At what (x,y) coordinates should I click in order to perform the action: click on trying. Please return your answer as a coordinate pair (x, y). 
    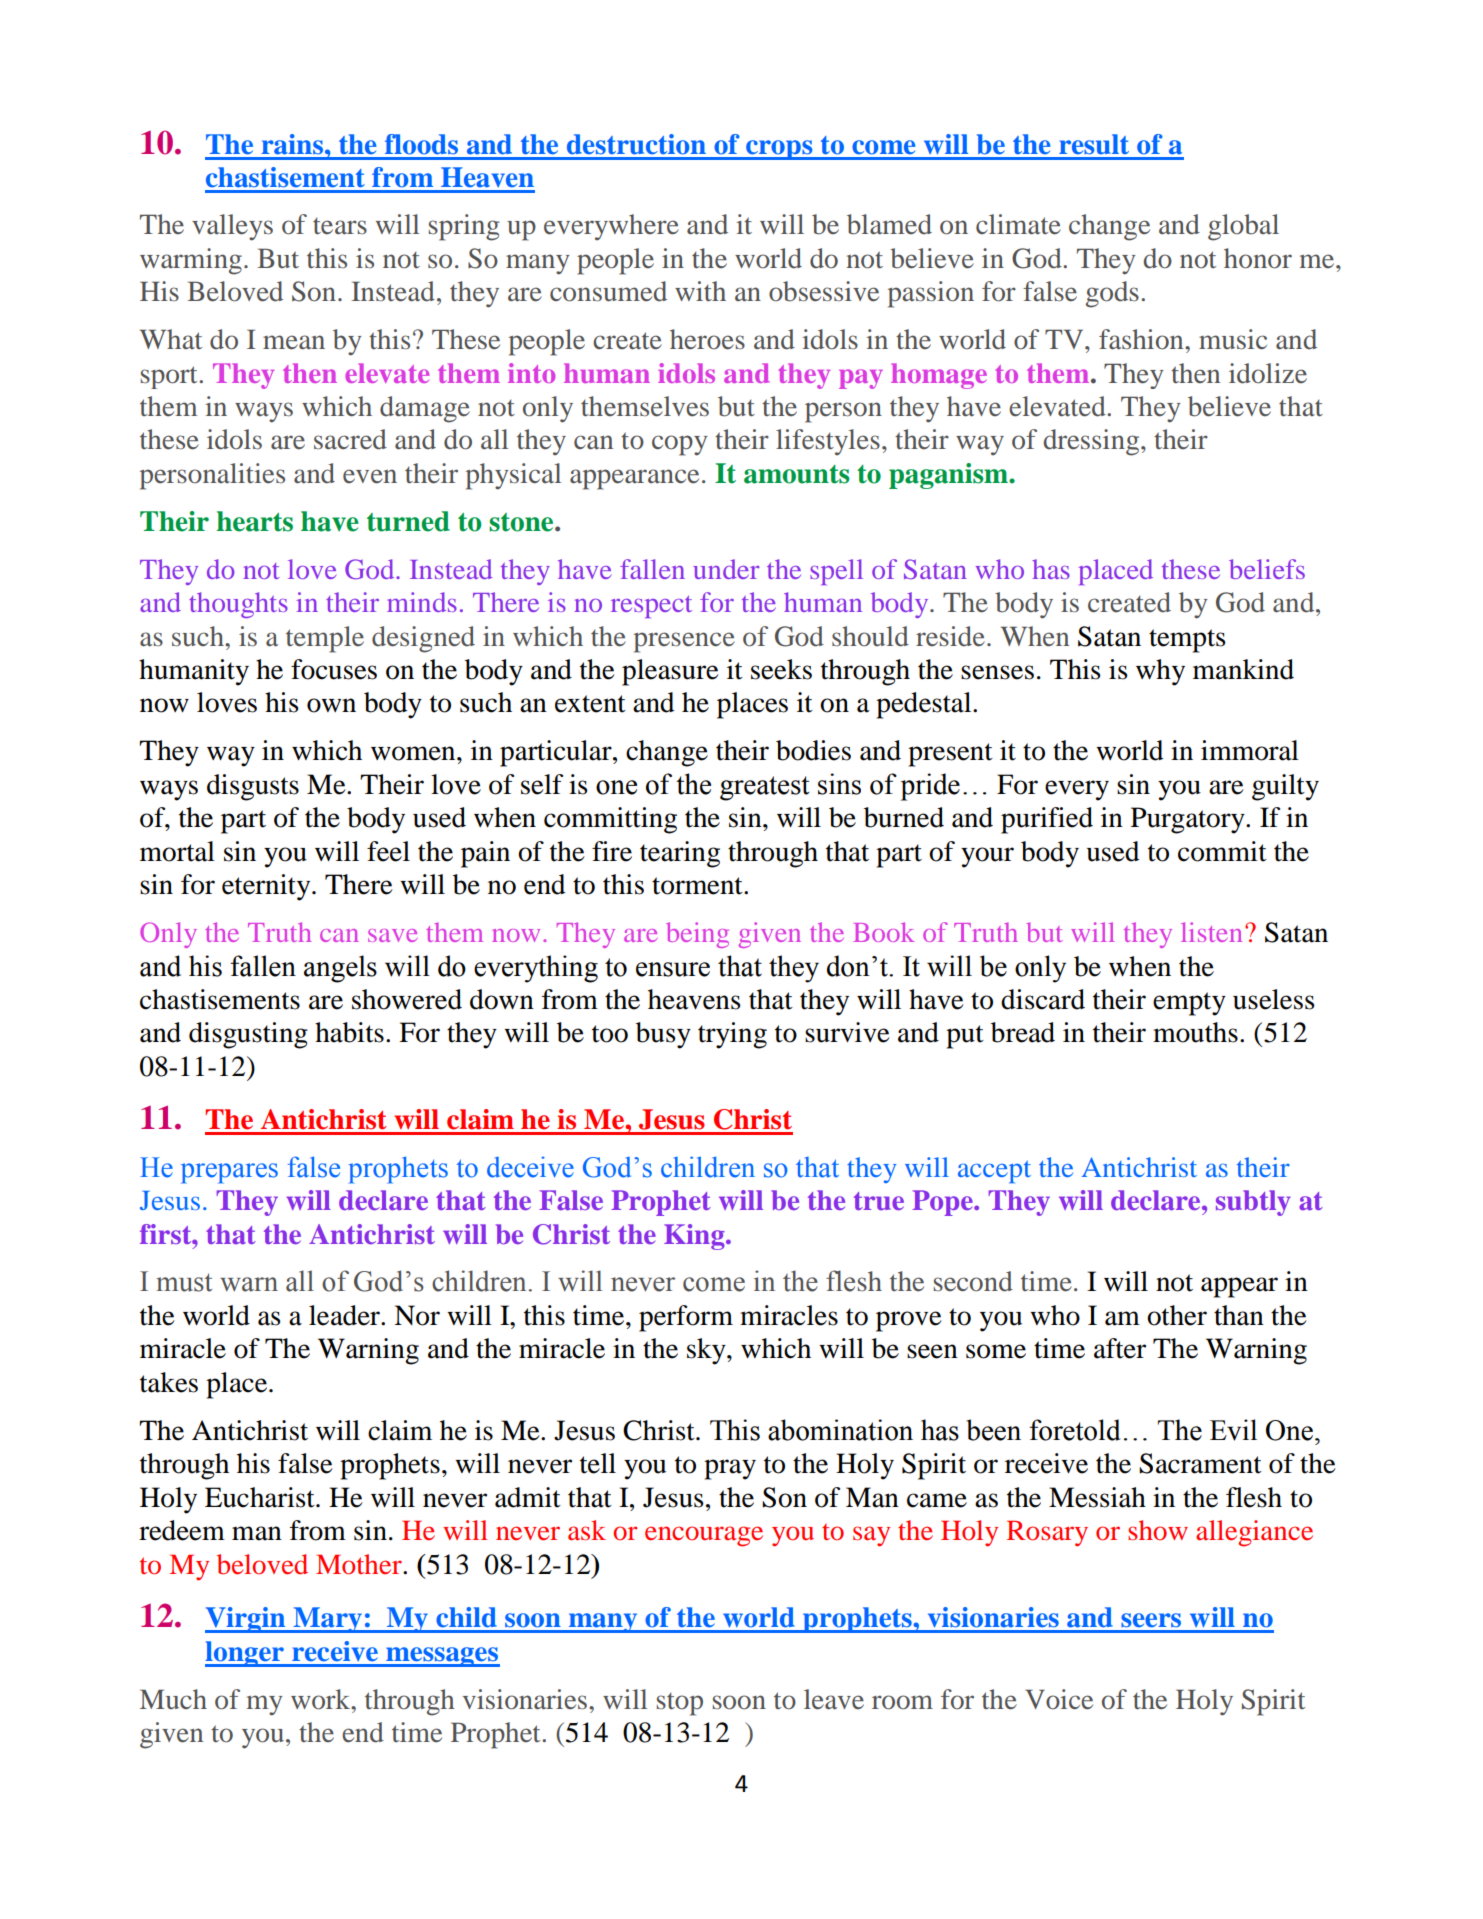
    Looking at the image, I should click on (732, 1035).
